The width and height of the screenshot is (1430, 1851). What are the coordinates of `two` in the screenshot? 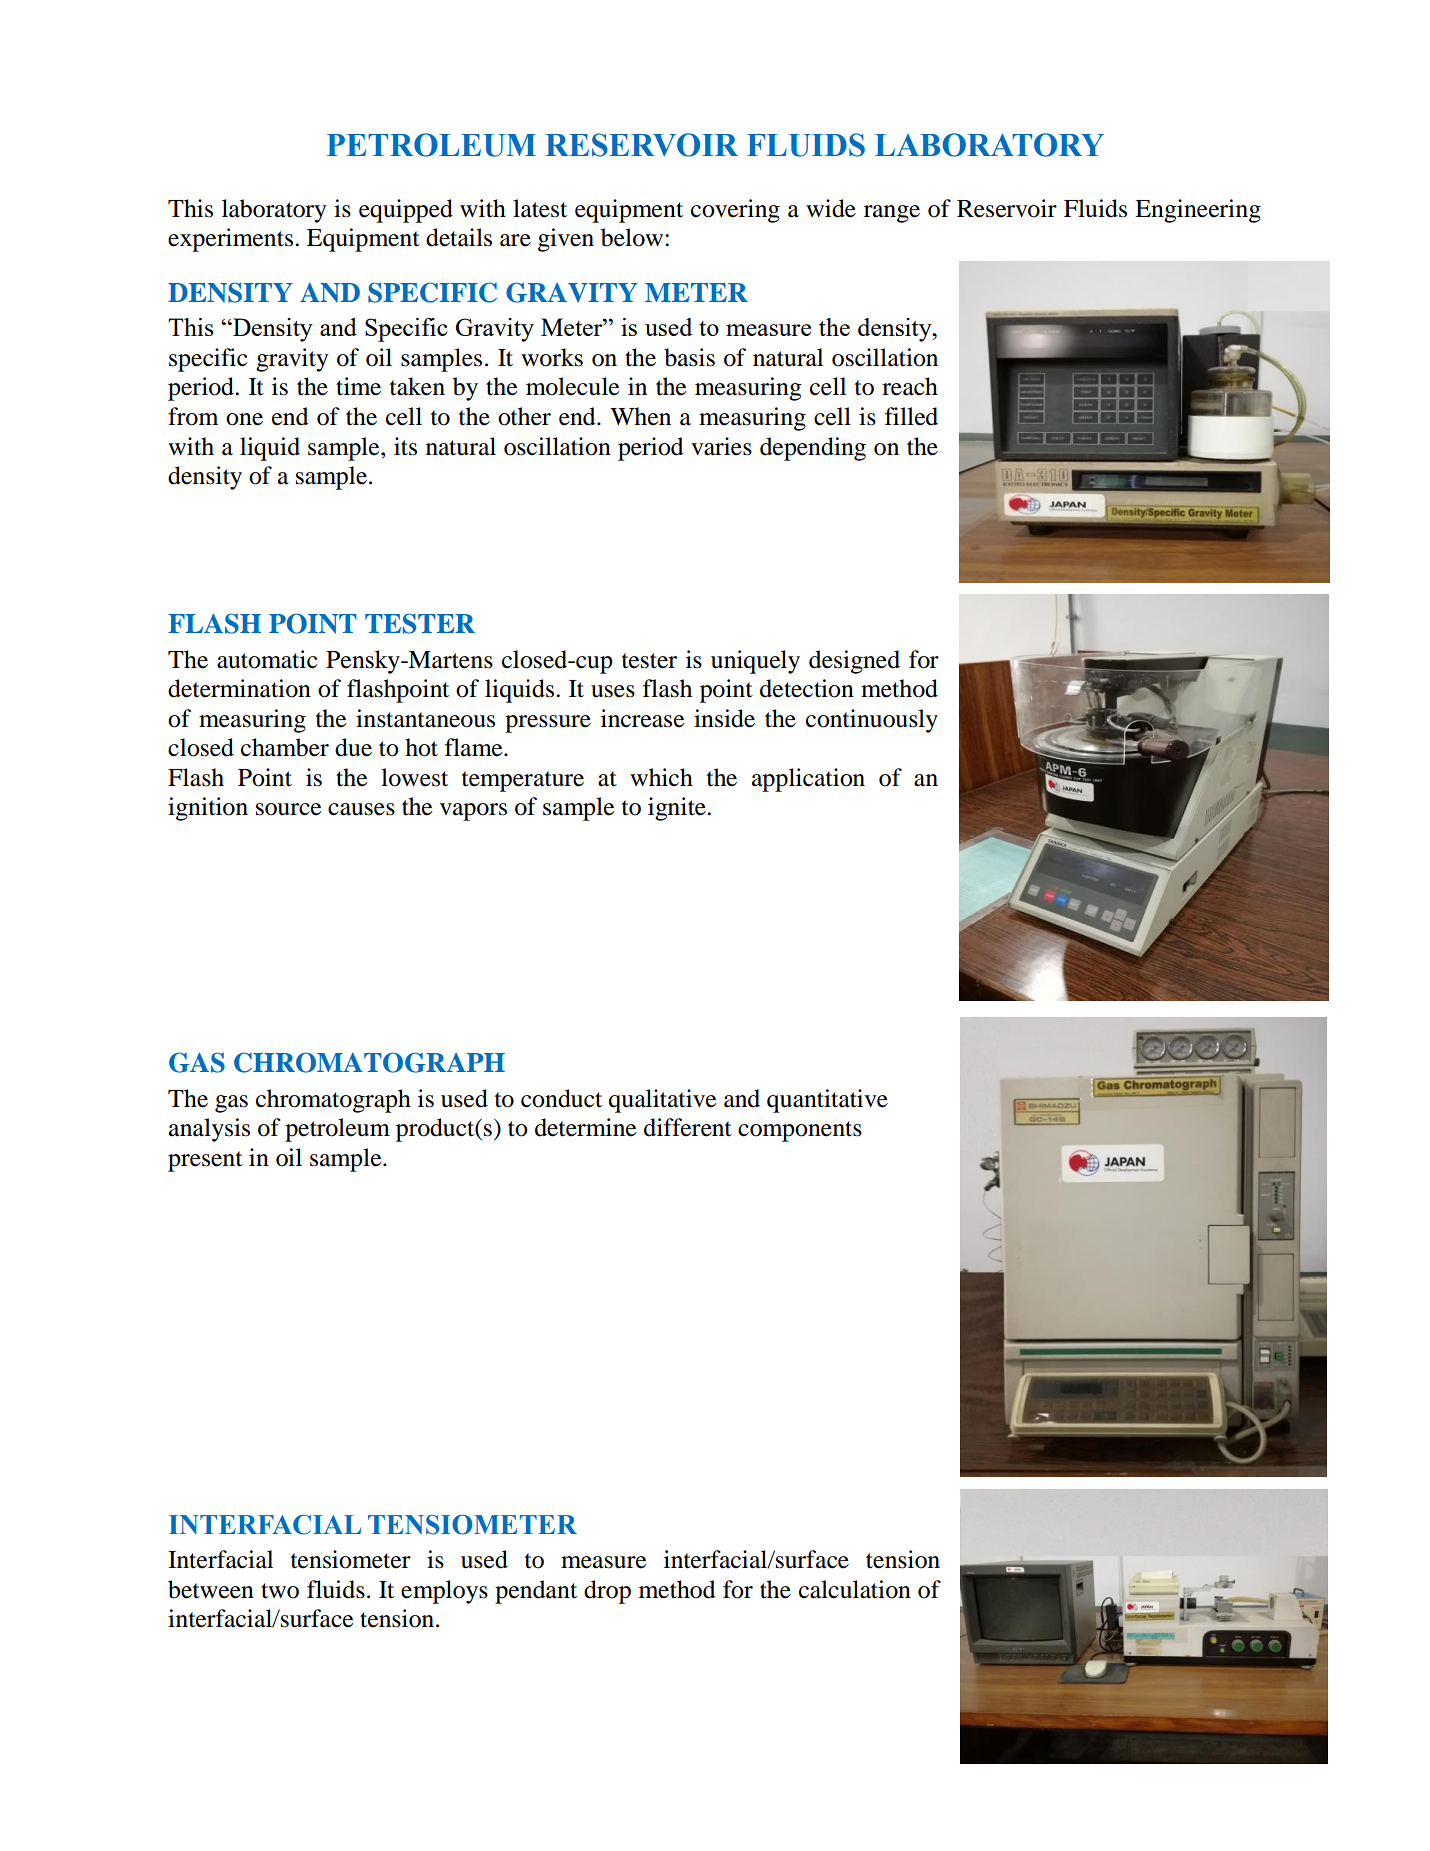 It's located at (280, 1591).
